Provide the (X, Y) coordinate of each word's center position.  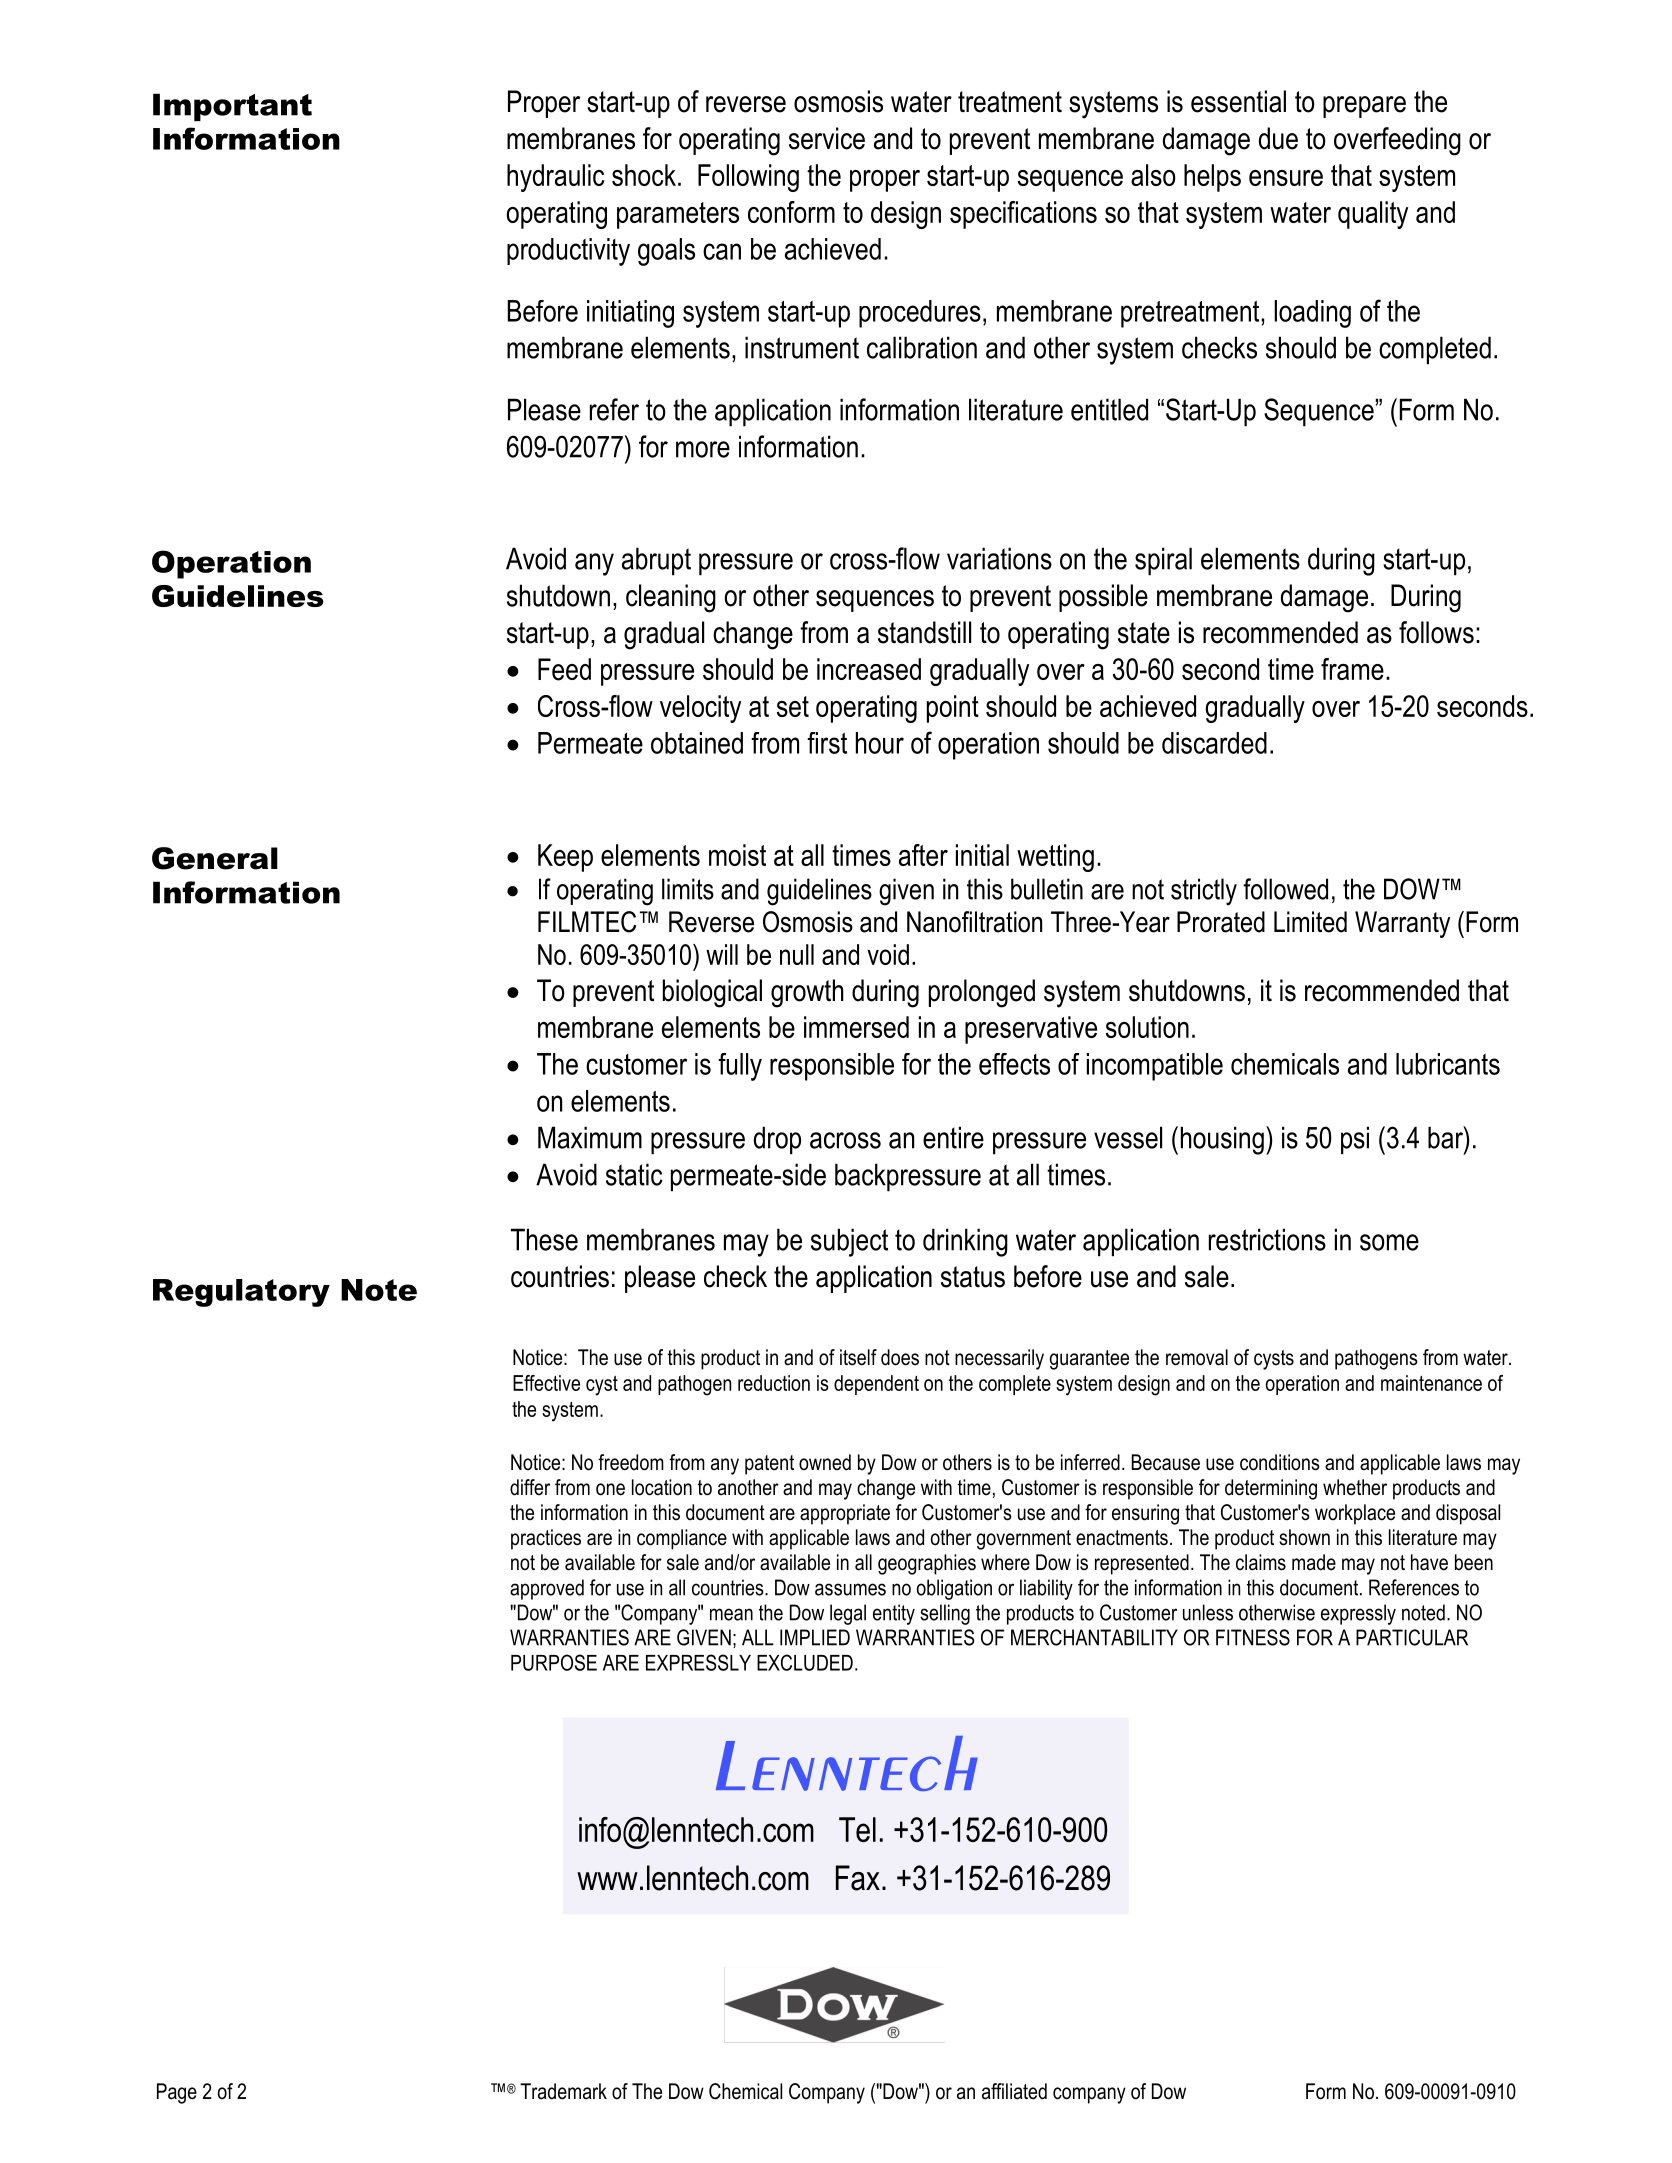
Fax (858, 1878)
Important (232, 107)
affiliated (1014, 2091)
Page (177, 2093)
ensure (1286, 178)
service (827, 138)
